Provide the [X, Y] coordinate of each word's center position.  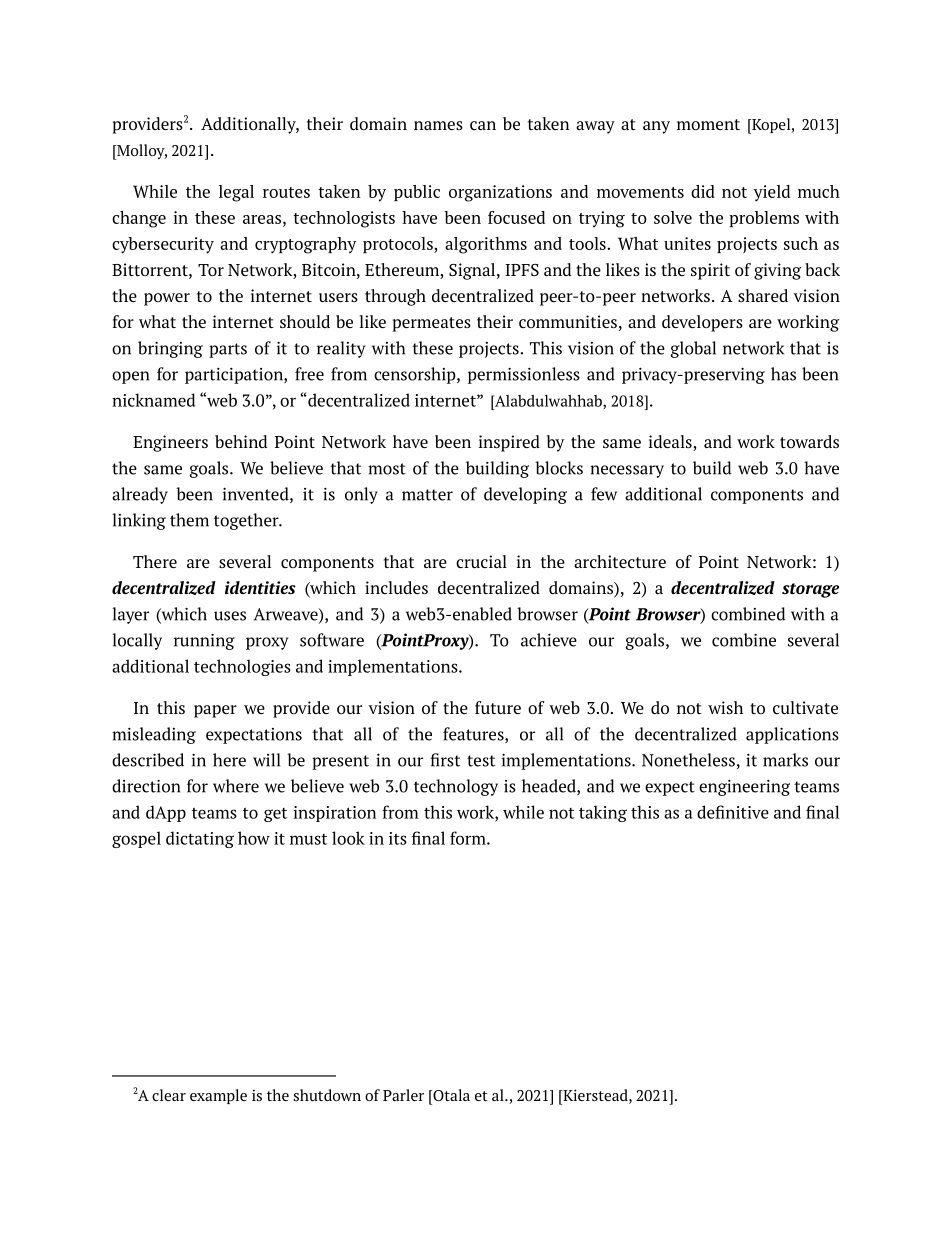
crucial [481, 561]
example [218, 1096]
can [483, 125]
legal [236, 193]
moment [708, 124]
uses [230, 616]
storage [810, 590]
